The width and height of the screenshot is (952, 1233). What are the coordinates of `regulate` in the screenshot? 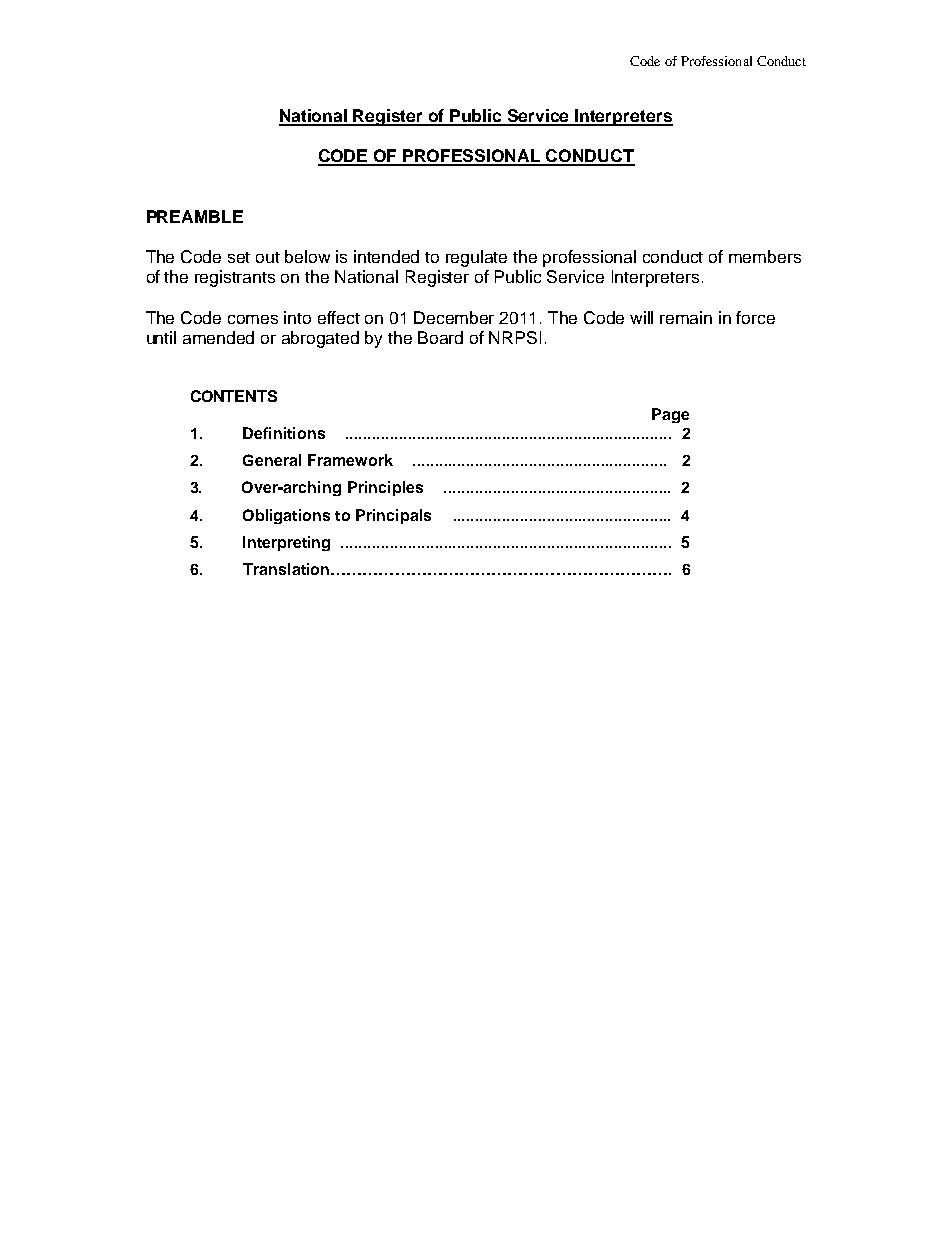 It's located at (476, 258).
